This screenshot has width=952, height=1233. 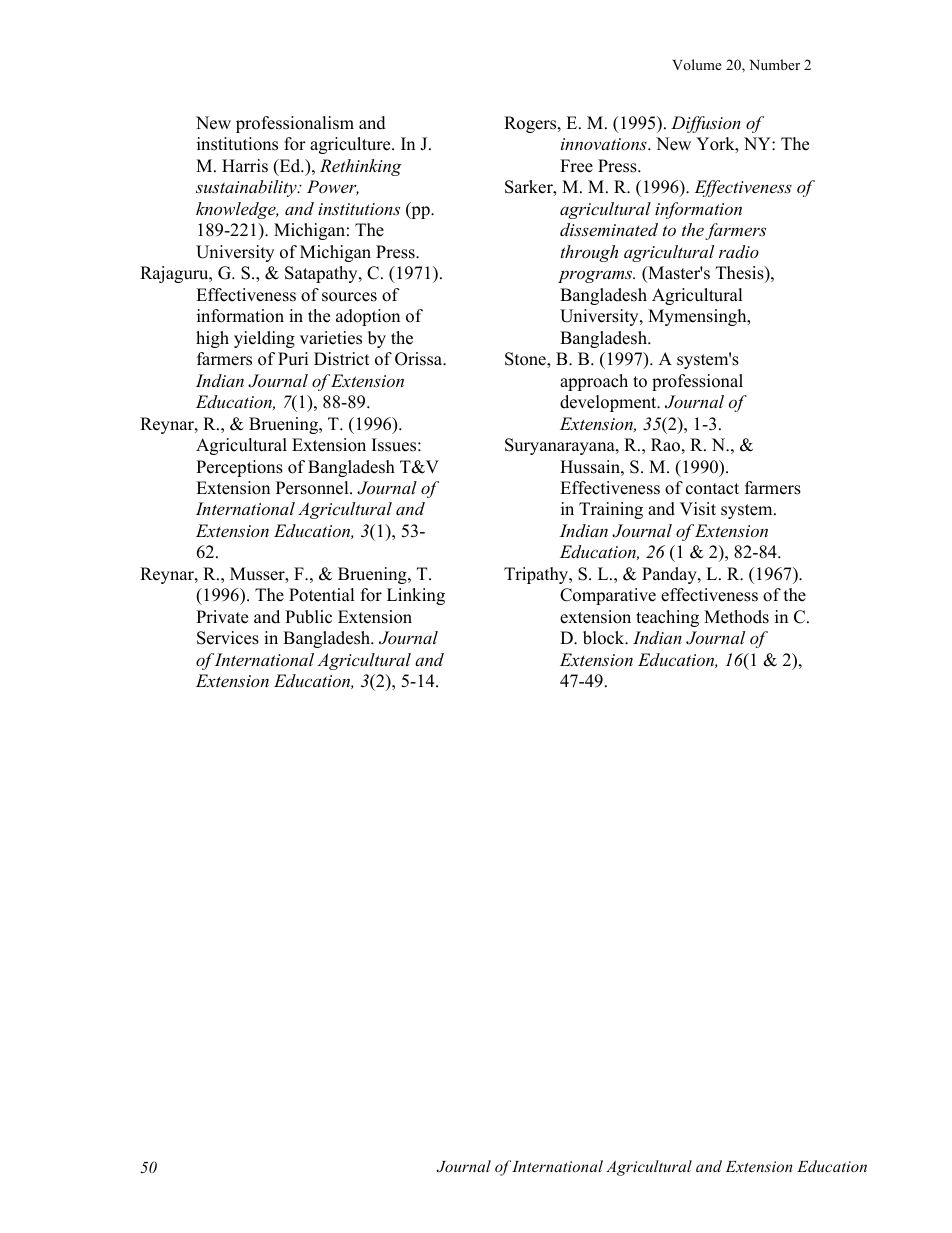 What do you see at coordinates (308, 617) in the screenshot?
I see `Public` at bounding box center [308, 617].
